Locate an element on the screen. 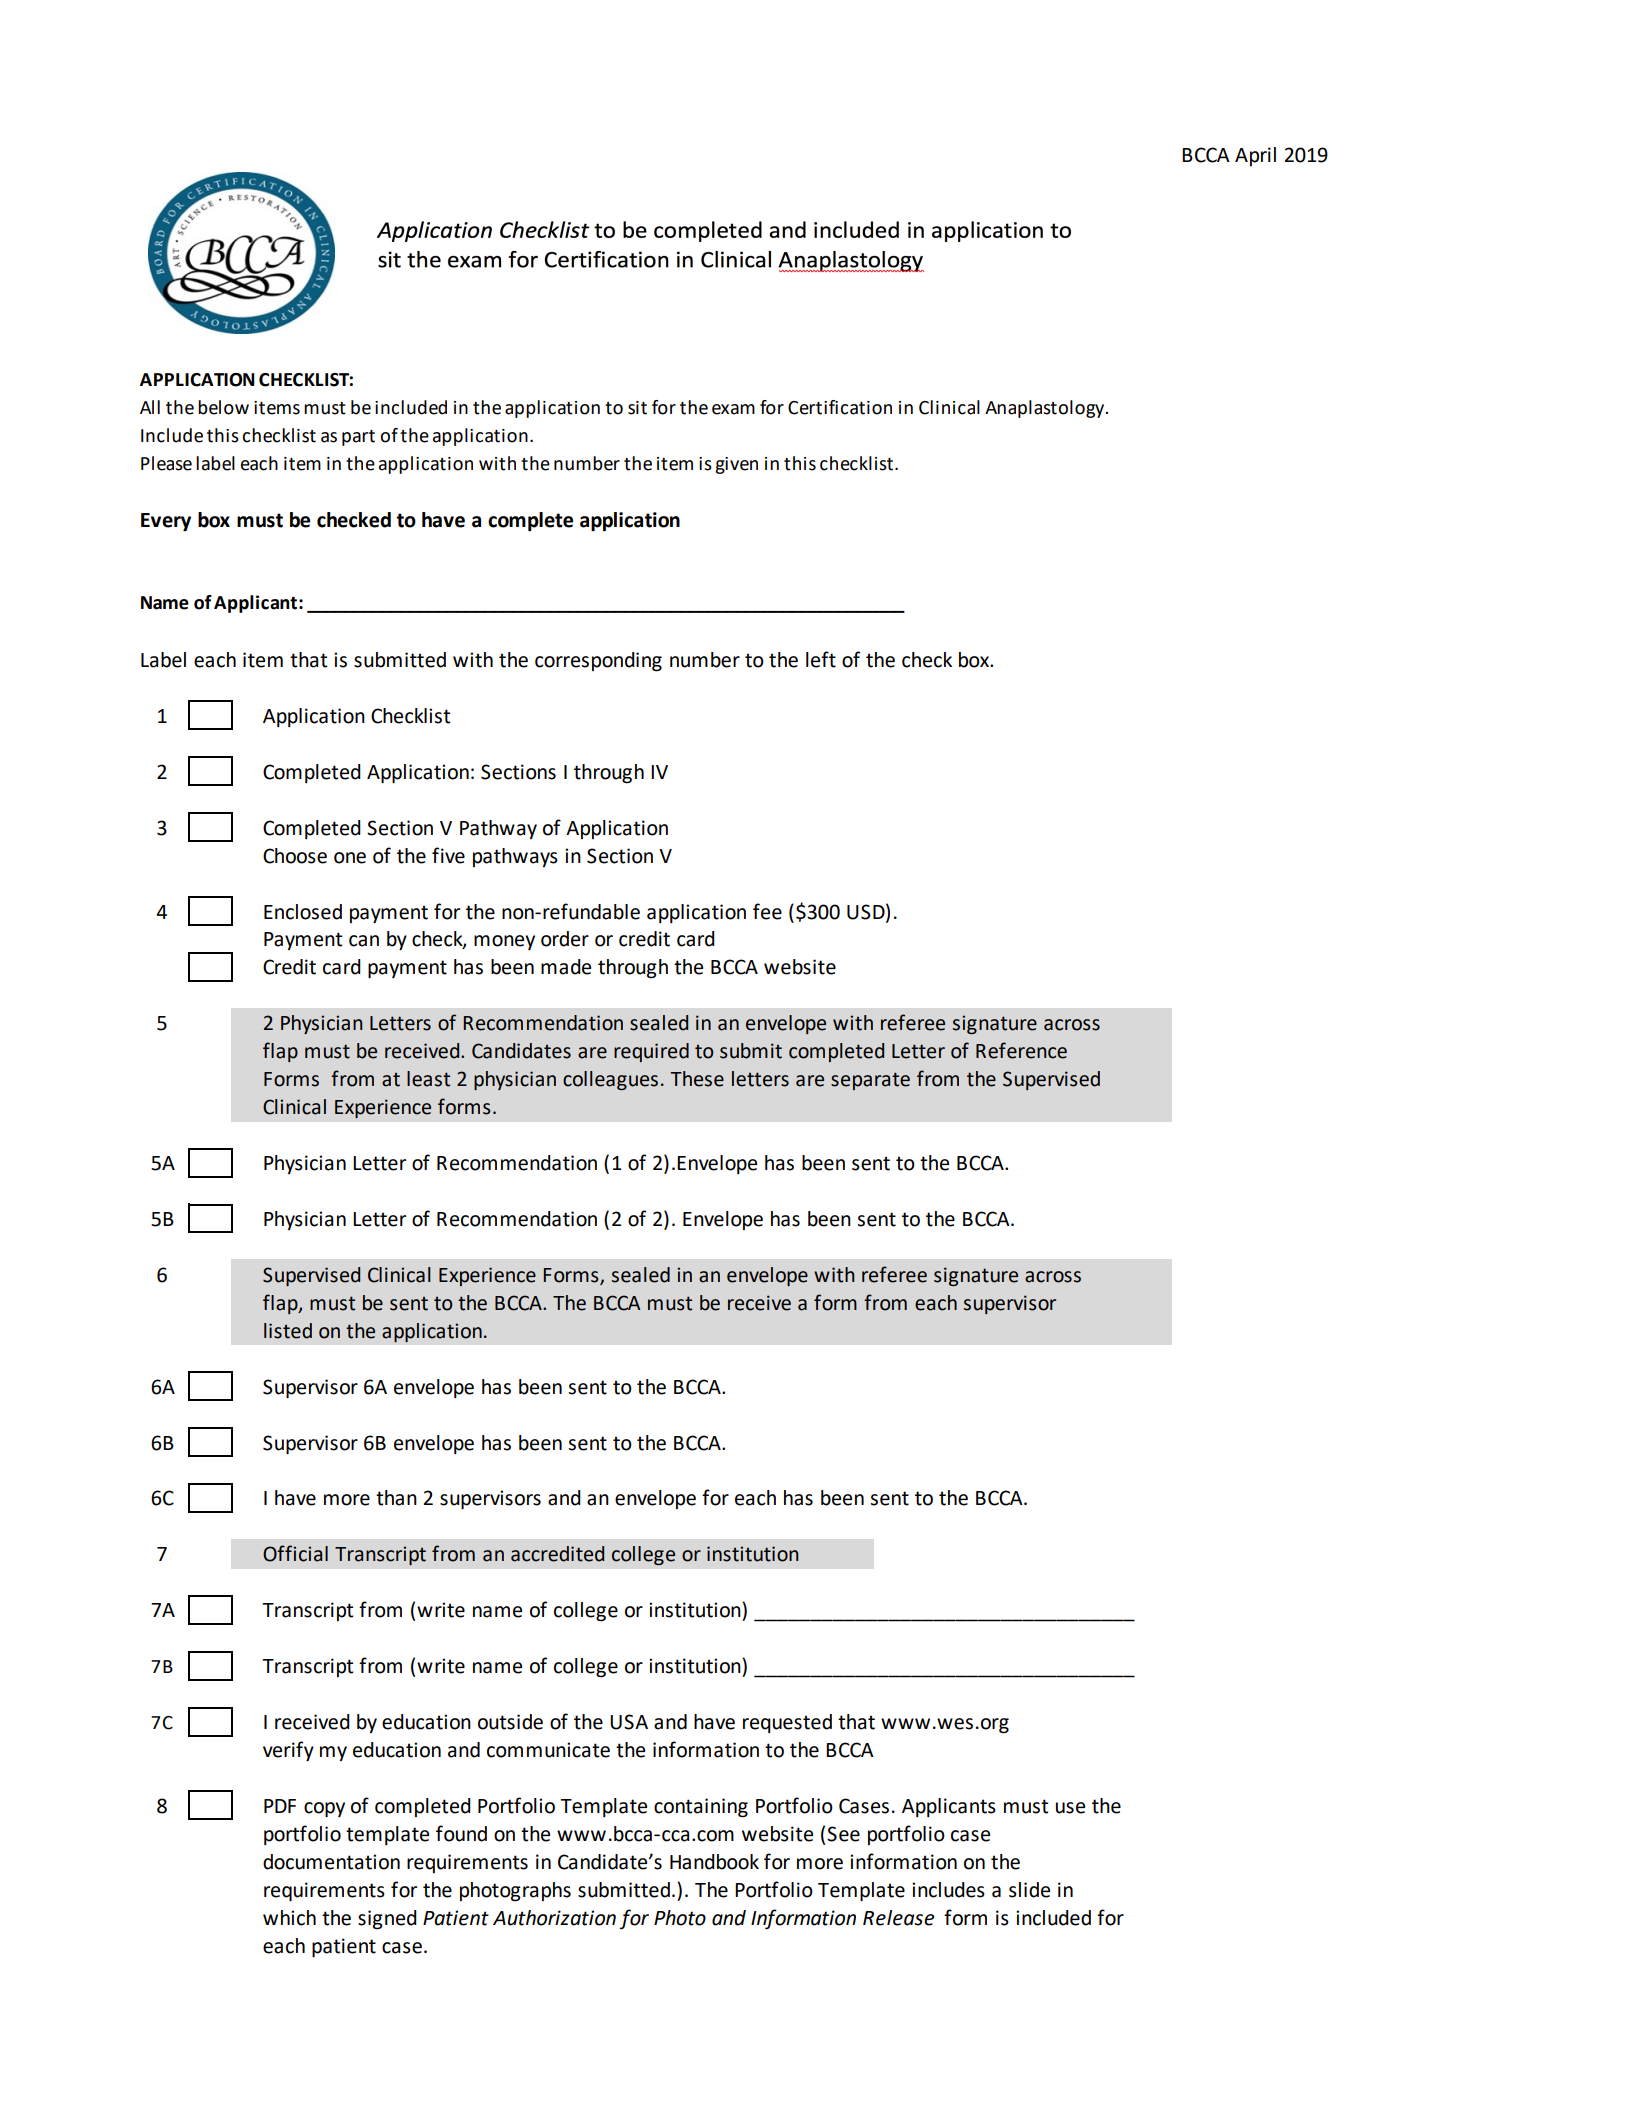 Image resolution: width=1629 pixels, height=2108 pixels. least is located at coordinates (428, 1079).
